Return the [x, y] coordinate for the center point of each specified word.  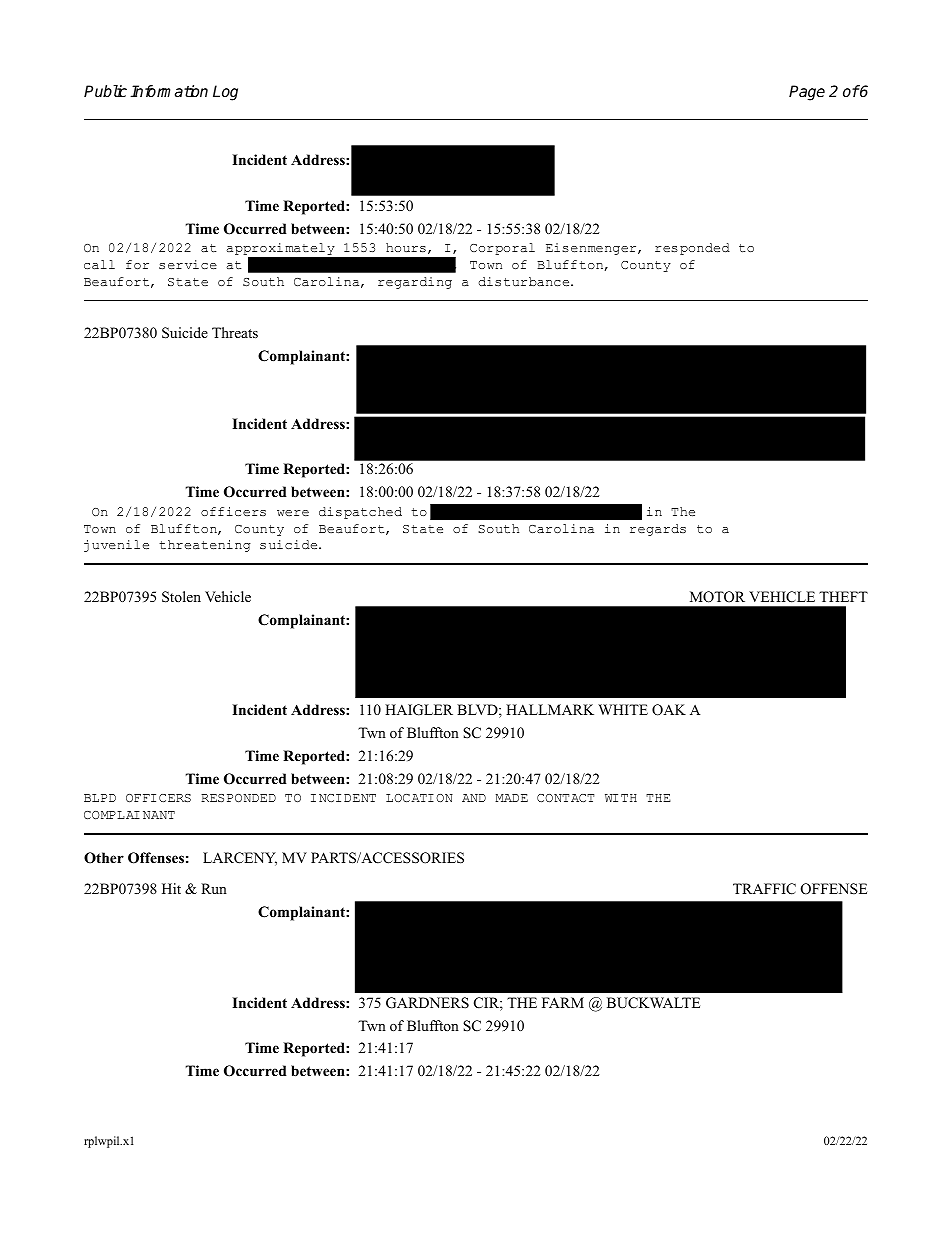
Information [169, 91]
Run [214, 888]
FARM [563, 1002]
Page [807, 93]
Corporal [502, 249]
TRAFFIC [764, 889]
